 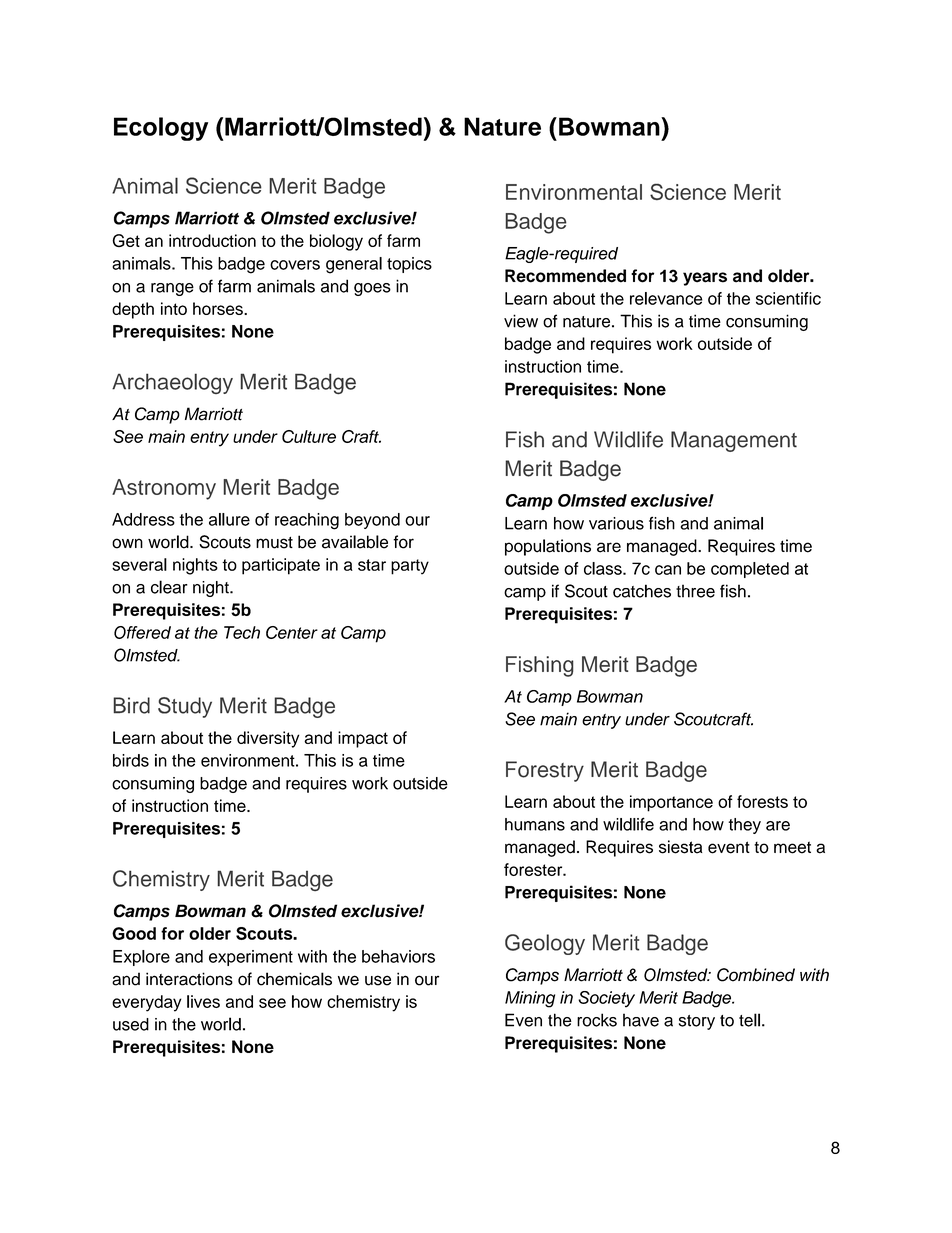 What do you see at coordinates (705, 279) in the screenshot?
I see `years` at bounding box center [705, 279].
